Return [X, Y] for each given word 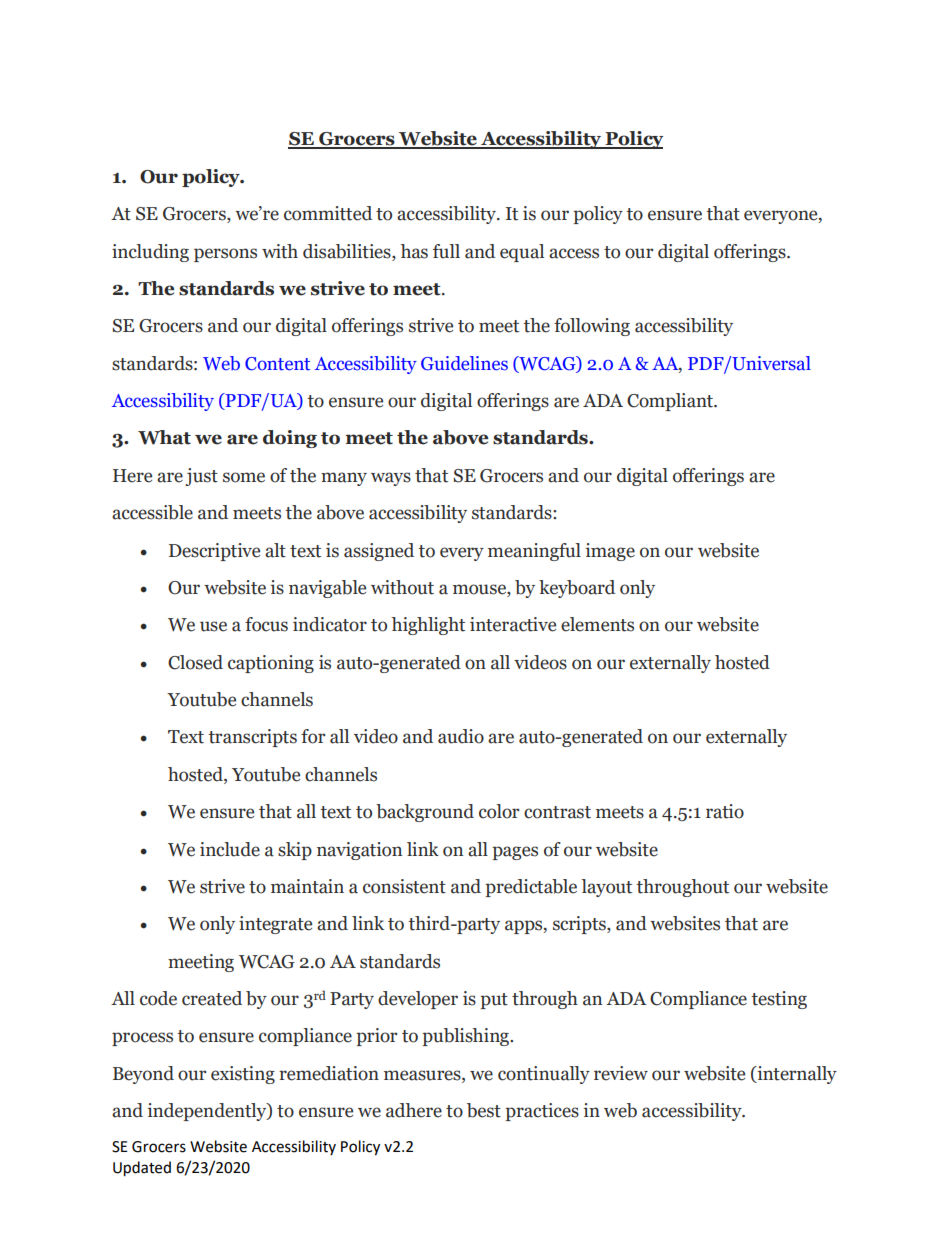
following [592, 327]
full [446, 251]
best [484, 1110]
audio [461, 736]
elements [597, 624]
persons [225, 255]
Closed [195, 662]
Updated [142, 1169]
